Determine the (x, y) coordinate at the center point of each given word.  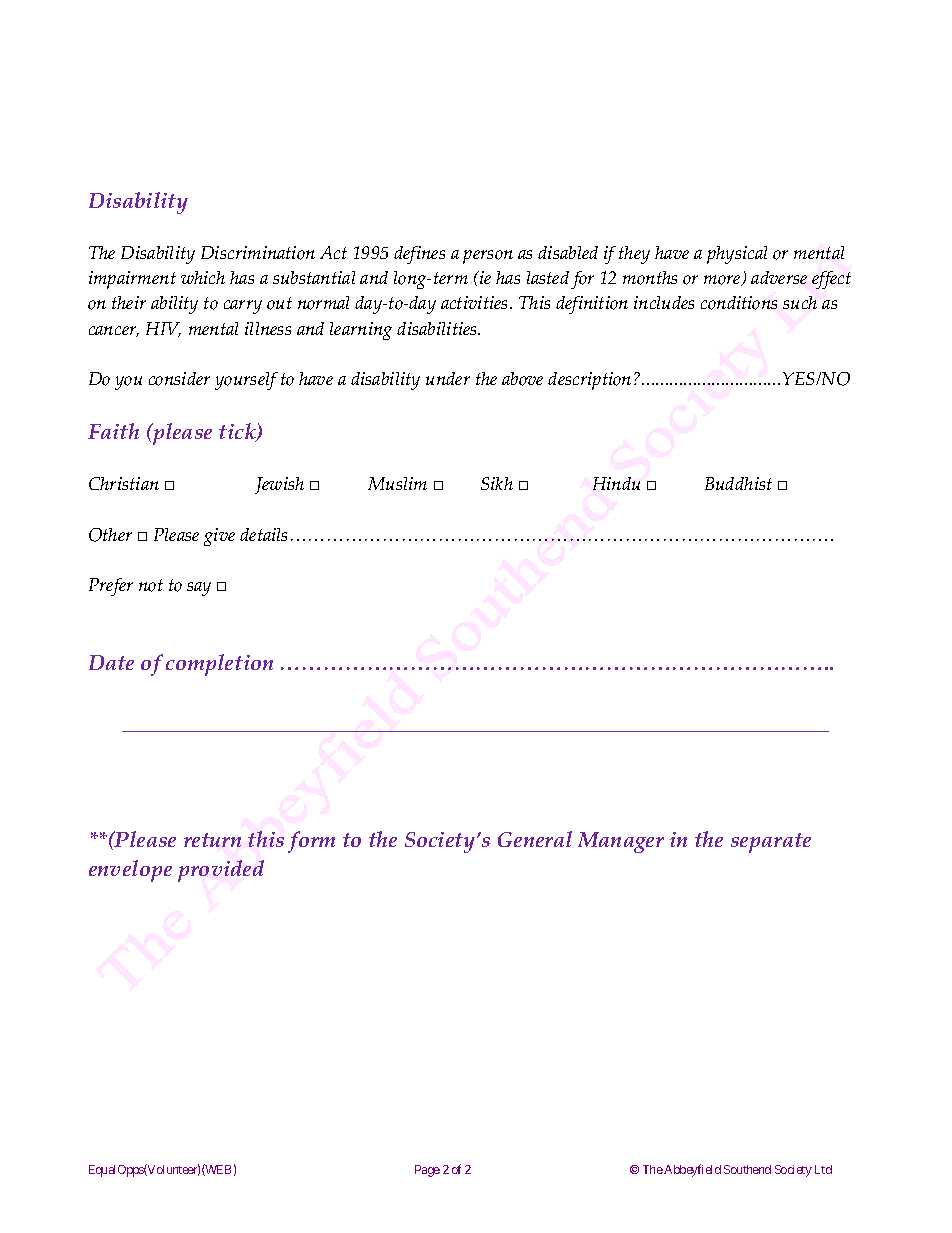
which (203, 277)
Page (427, 1171)
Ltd (823, 1169)
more (723, 280)
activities (476, 302)
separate (771, 843)
